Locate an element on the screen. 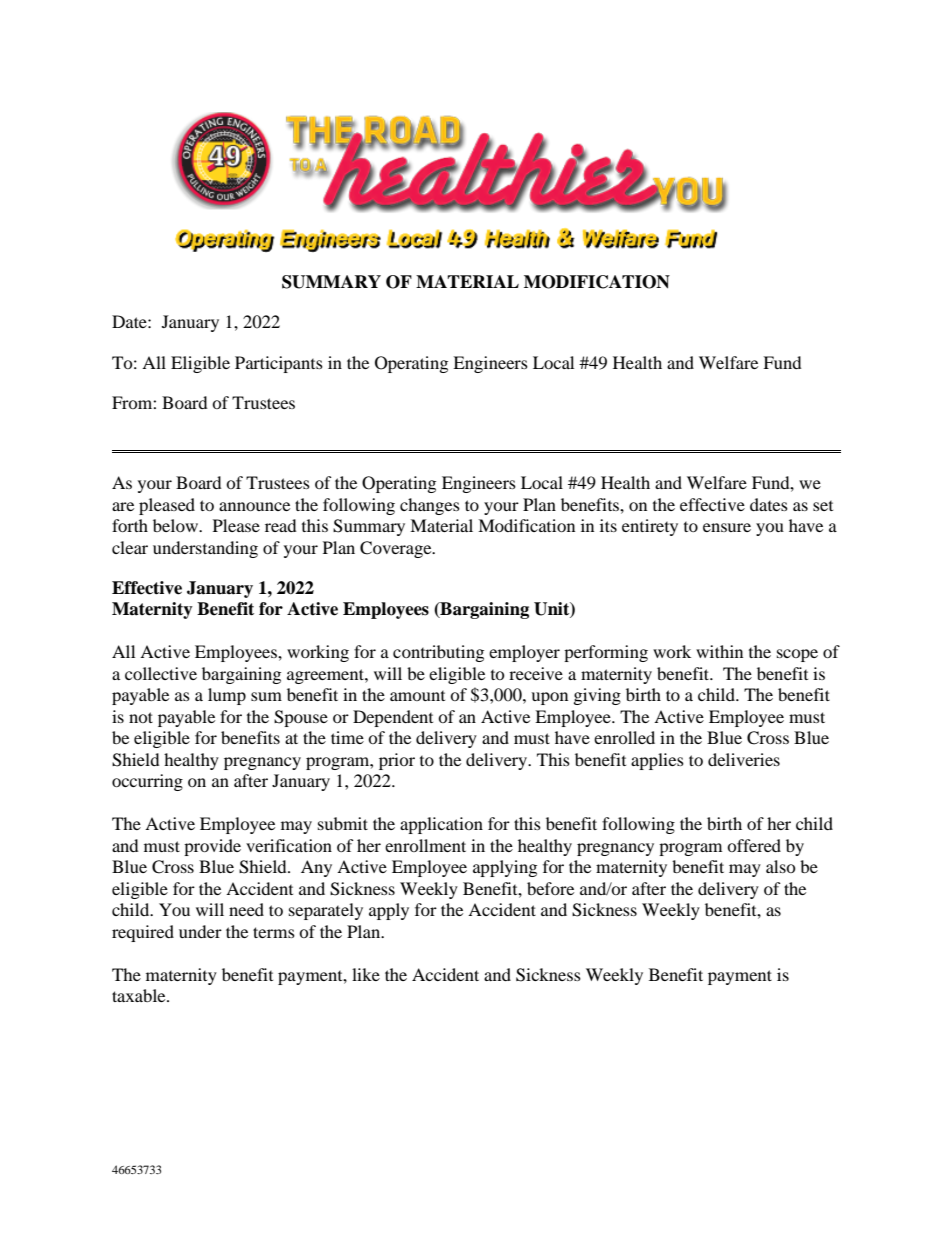  ensure is located at coordinates (727, 527).
